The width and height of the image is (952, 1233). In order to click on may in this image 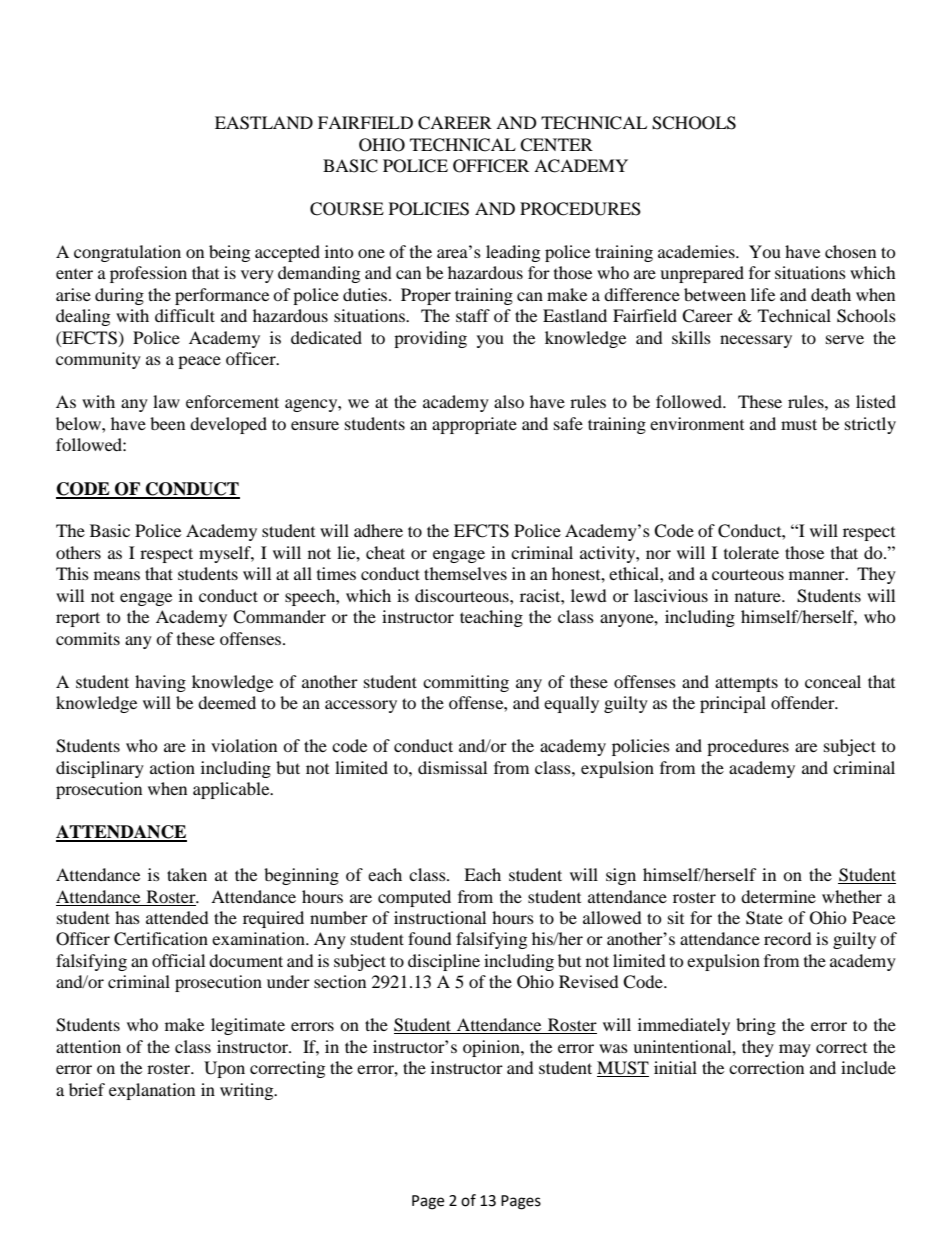, I will do `click(795, 1050)`.
